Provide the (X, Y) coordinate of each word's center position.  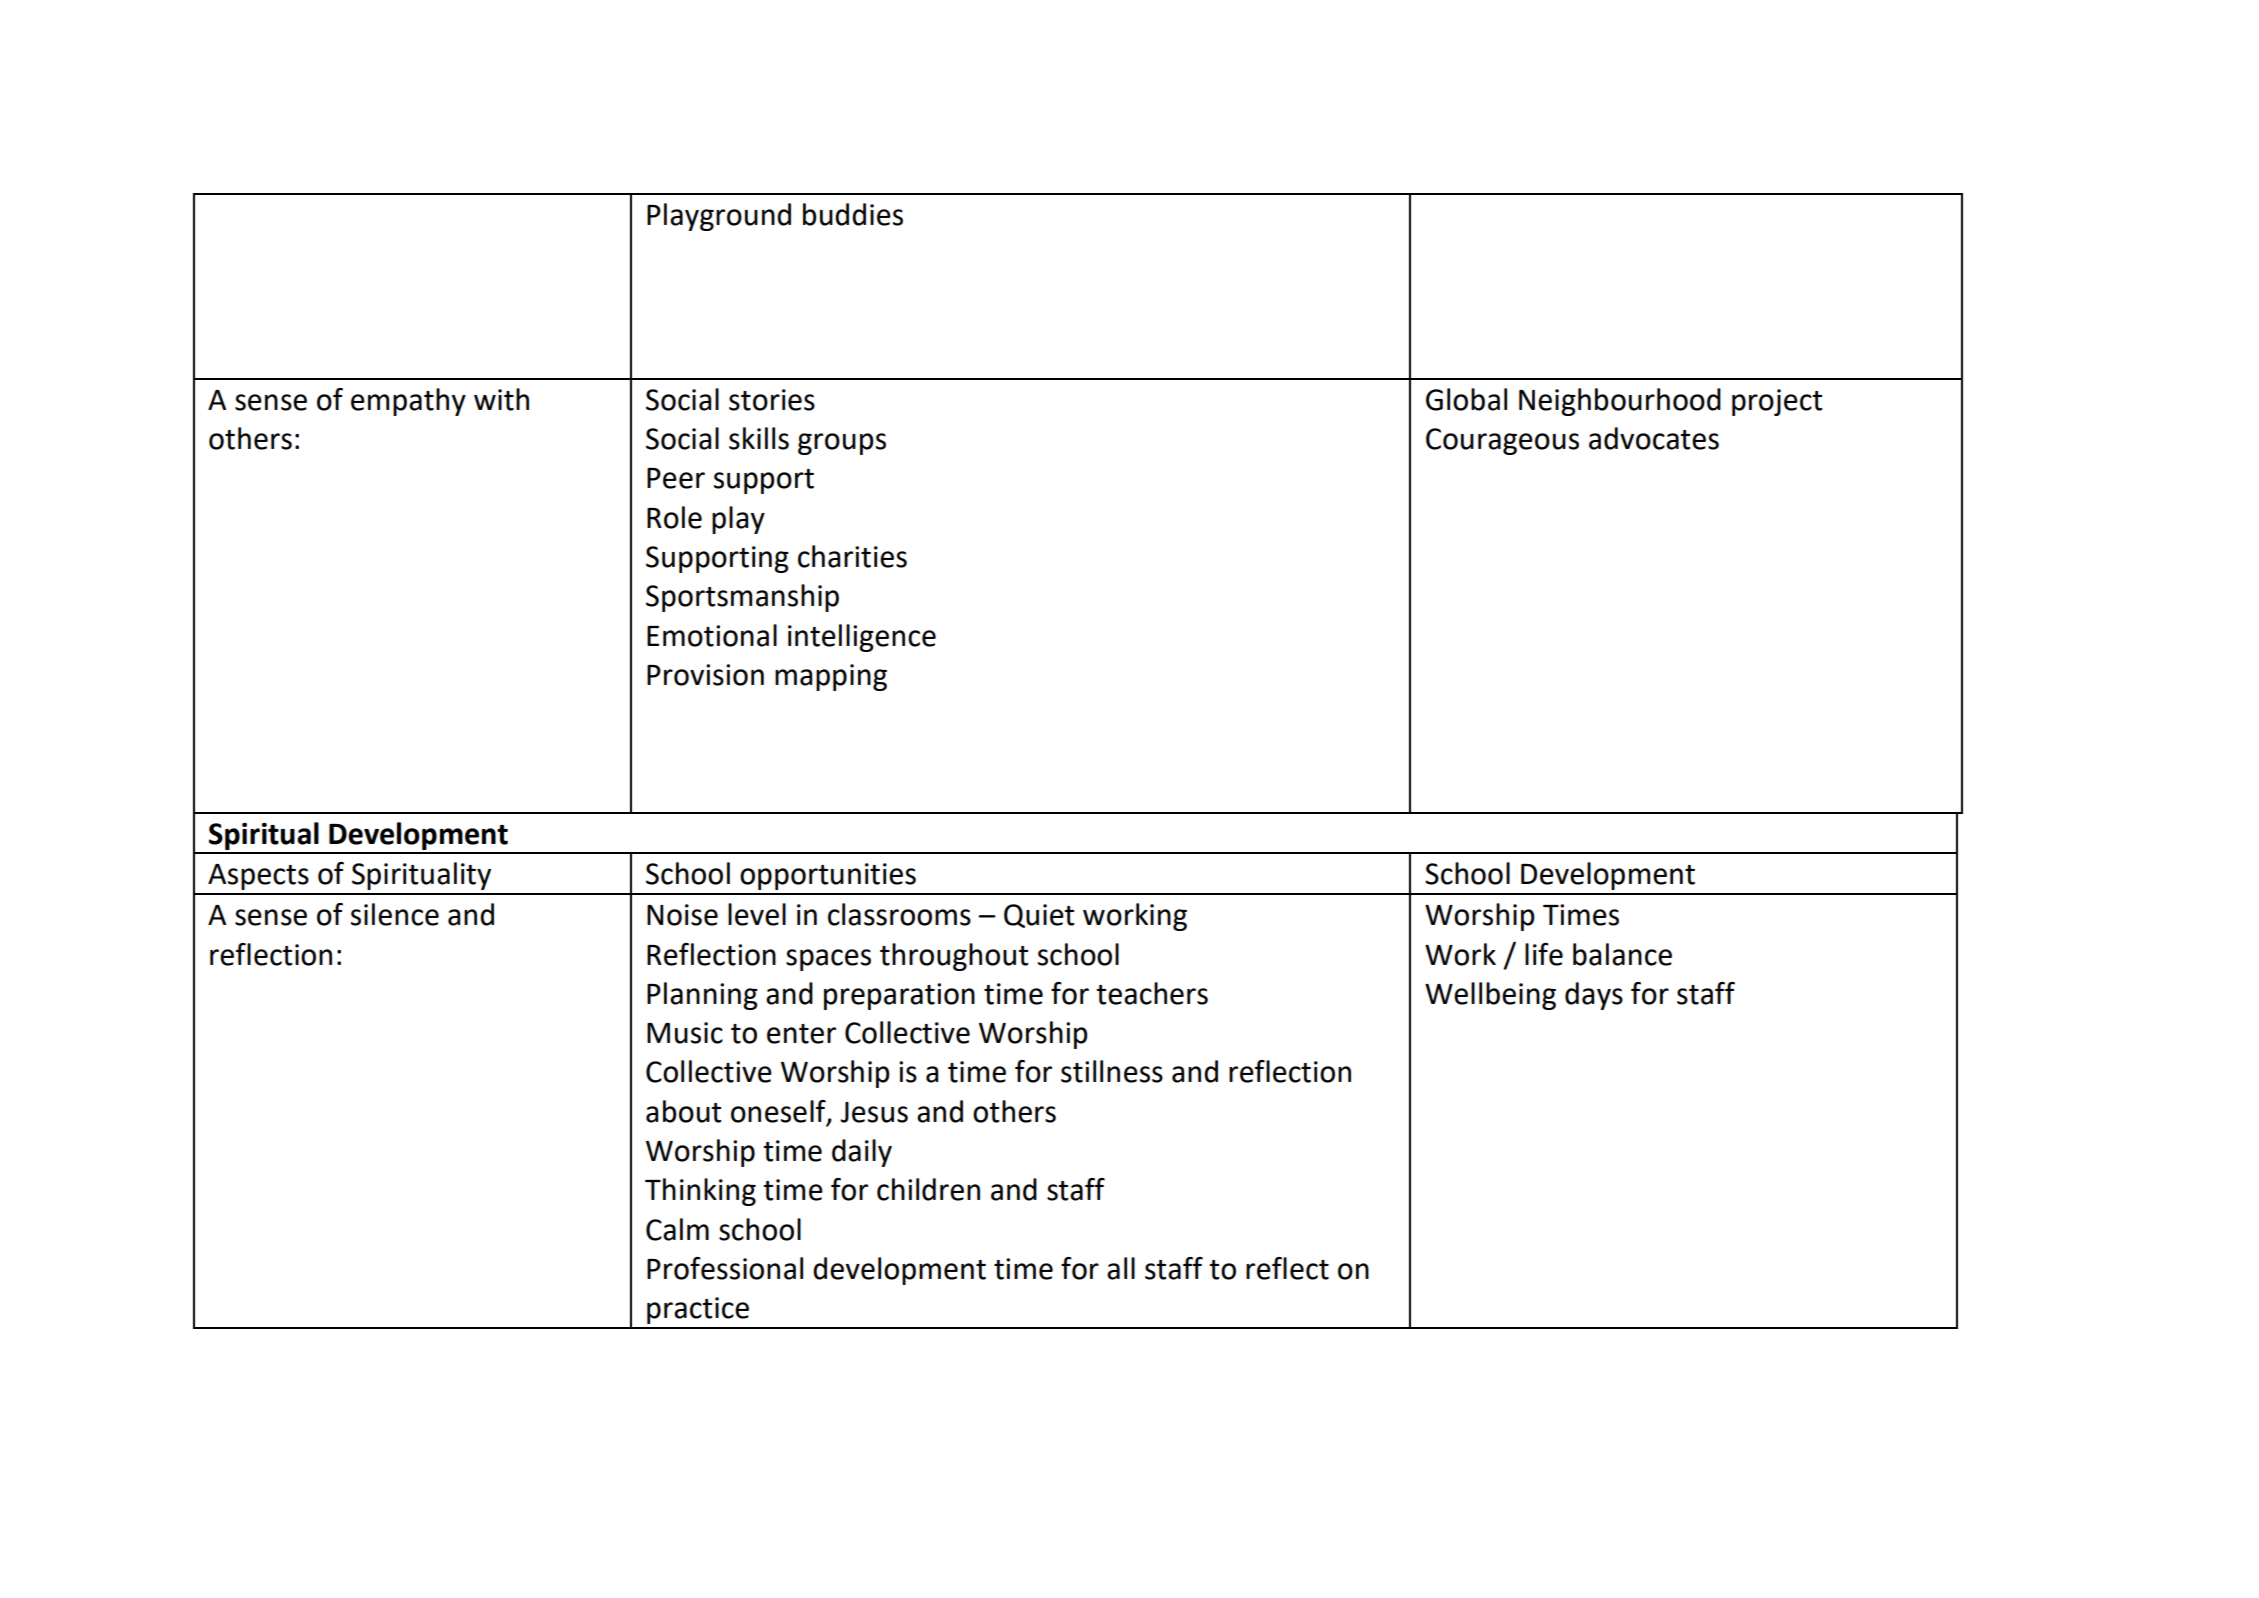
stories (772, 400)
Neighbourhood (1620, 402)
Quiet (1039, 916)
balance (1622, 954)
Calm (677, 1229)
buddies (853, 214)
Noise (682, 915)
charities (852, 556)
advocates (1654, 438)
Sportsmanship (742, 598)
